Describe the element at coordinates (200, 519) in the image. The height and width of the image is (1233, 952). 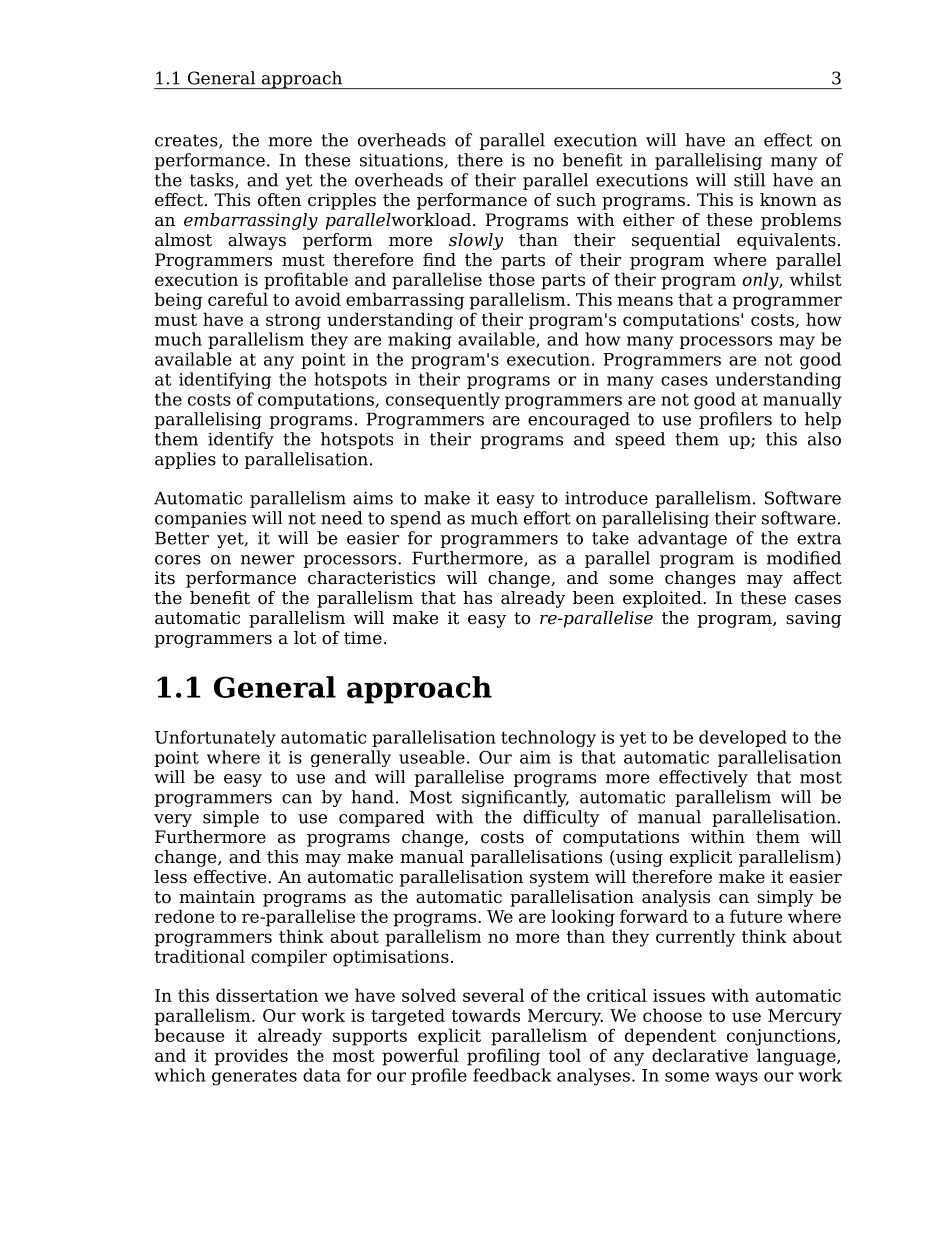
I see `companies` at that location.
